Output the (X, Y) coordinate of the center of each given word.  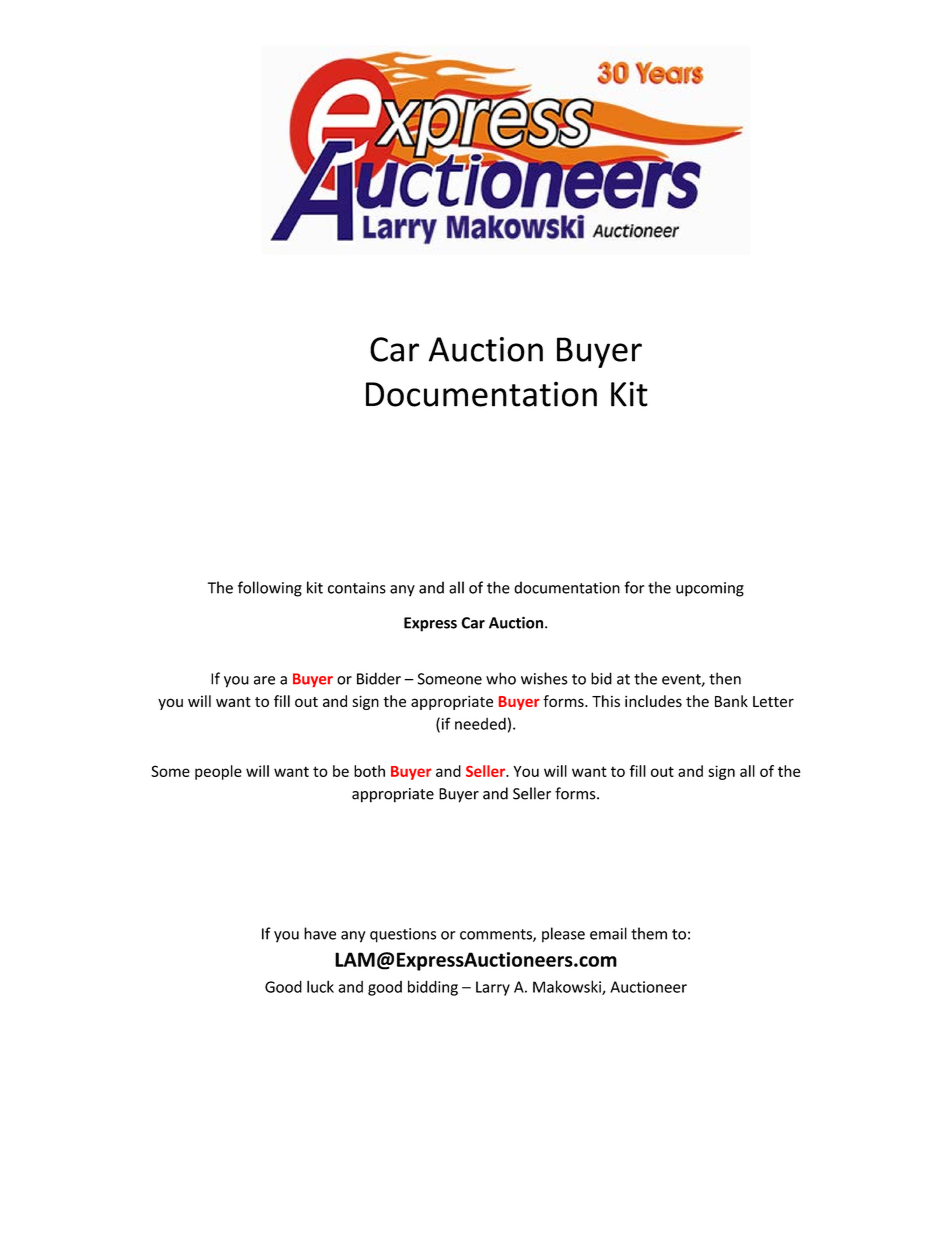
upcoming (710, 589)
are (264, 680)
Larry (493, 988)
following (270, 589)
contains (357, 588)
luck (320, 986)
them (649, 933)
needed (480, 724)
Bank (731, 701)
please (563, 935)
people (218, 772)
